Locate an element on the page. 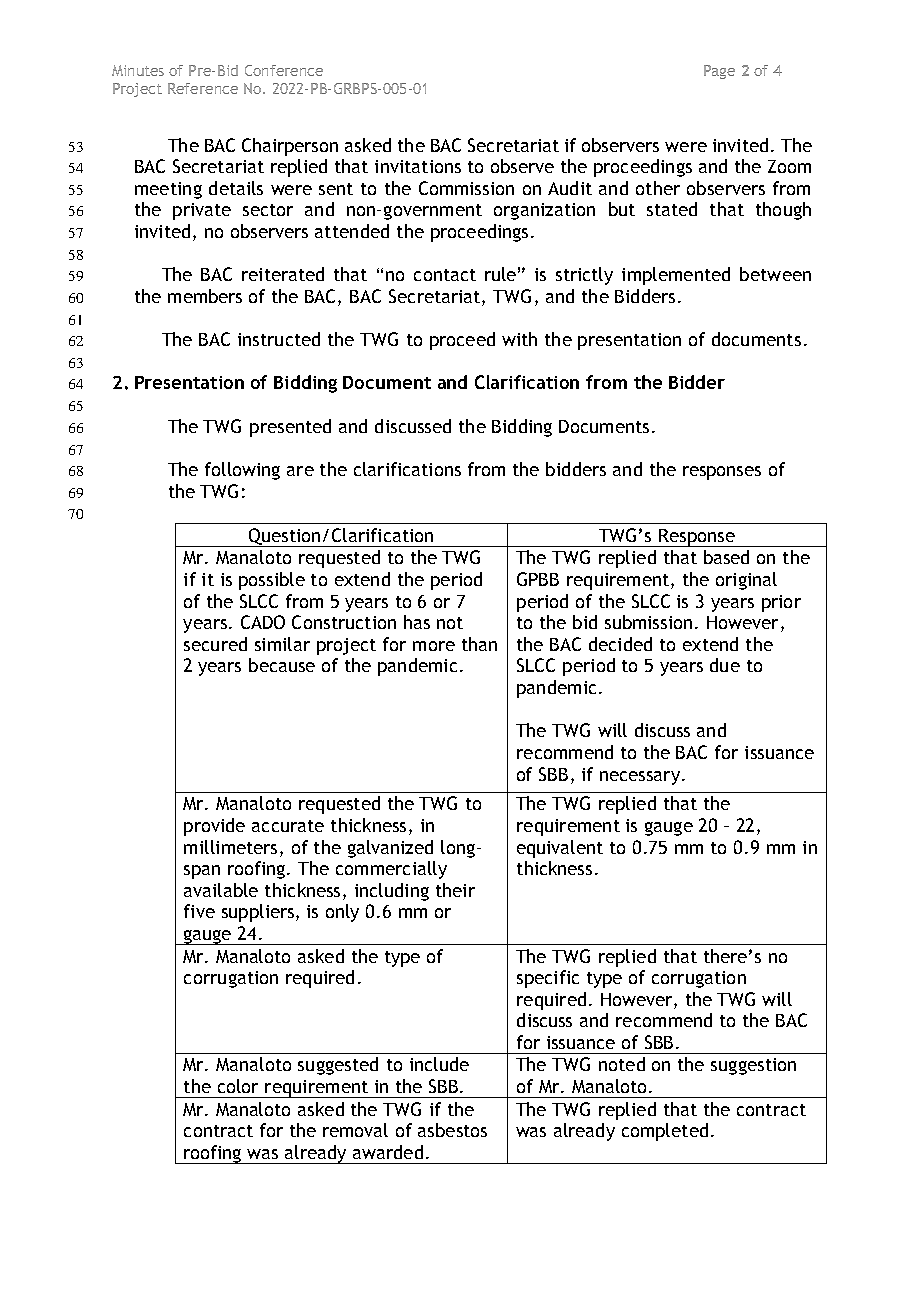  Page is located at coordinates (719, 72).
